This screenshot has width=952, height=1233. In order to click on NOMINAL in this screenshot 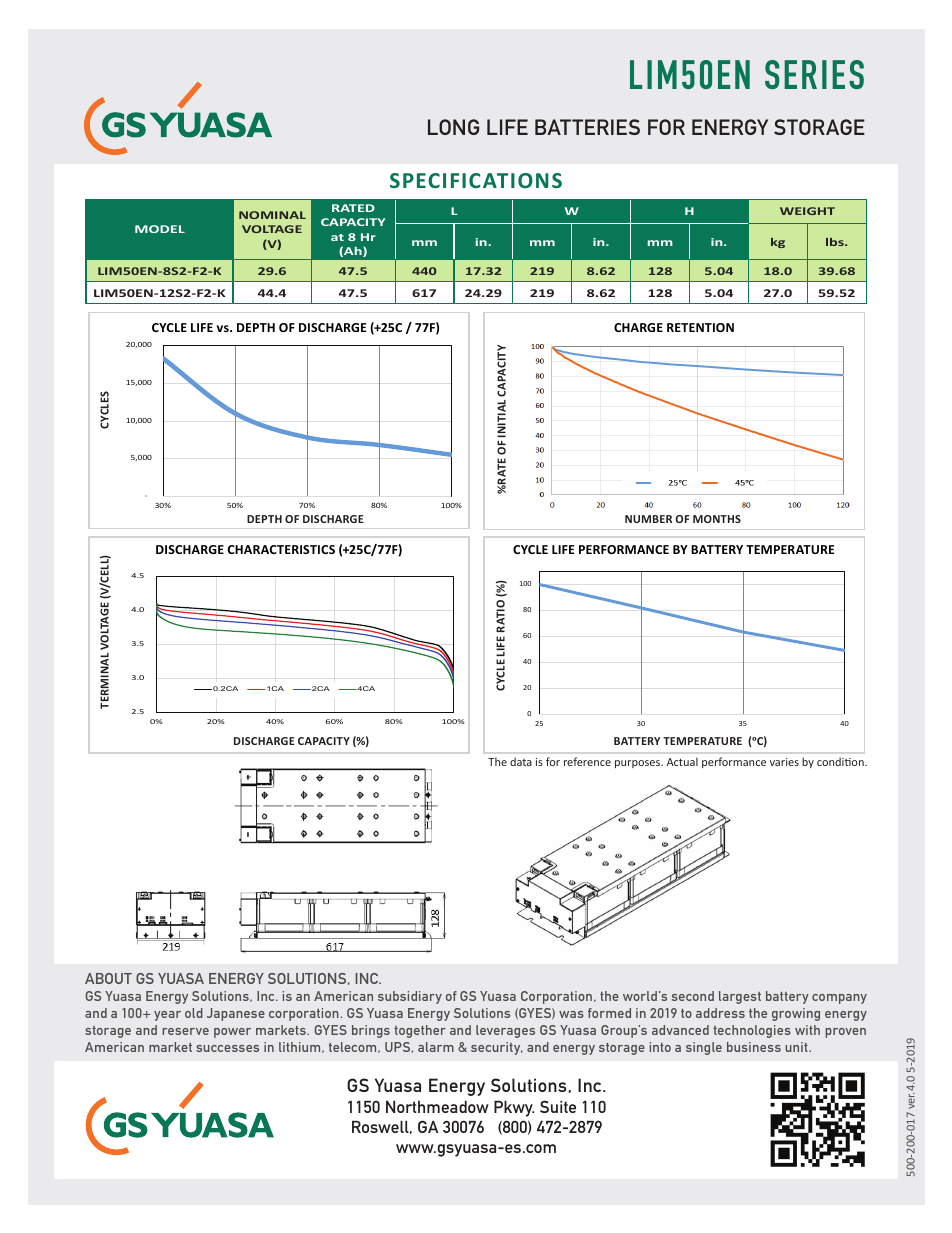, I will do `click(272, 215)`.
